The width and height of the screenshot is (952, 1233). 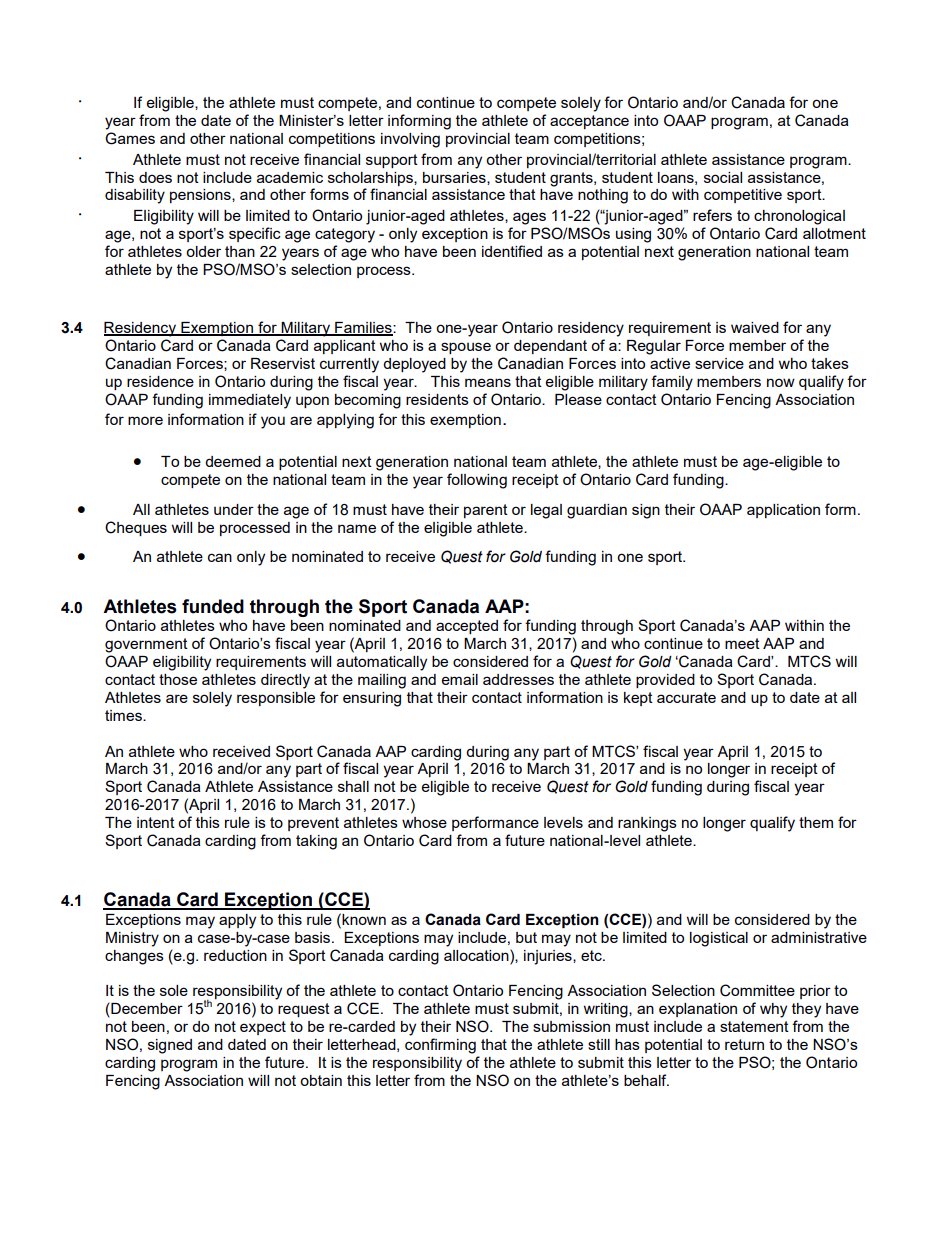 I want to click on those, so click(x=178, y=679).
